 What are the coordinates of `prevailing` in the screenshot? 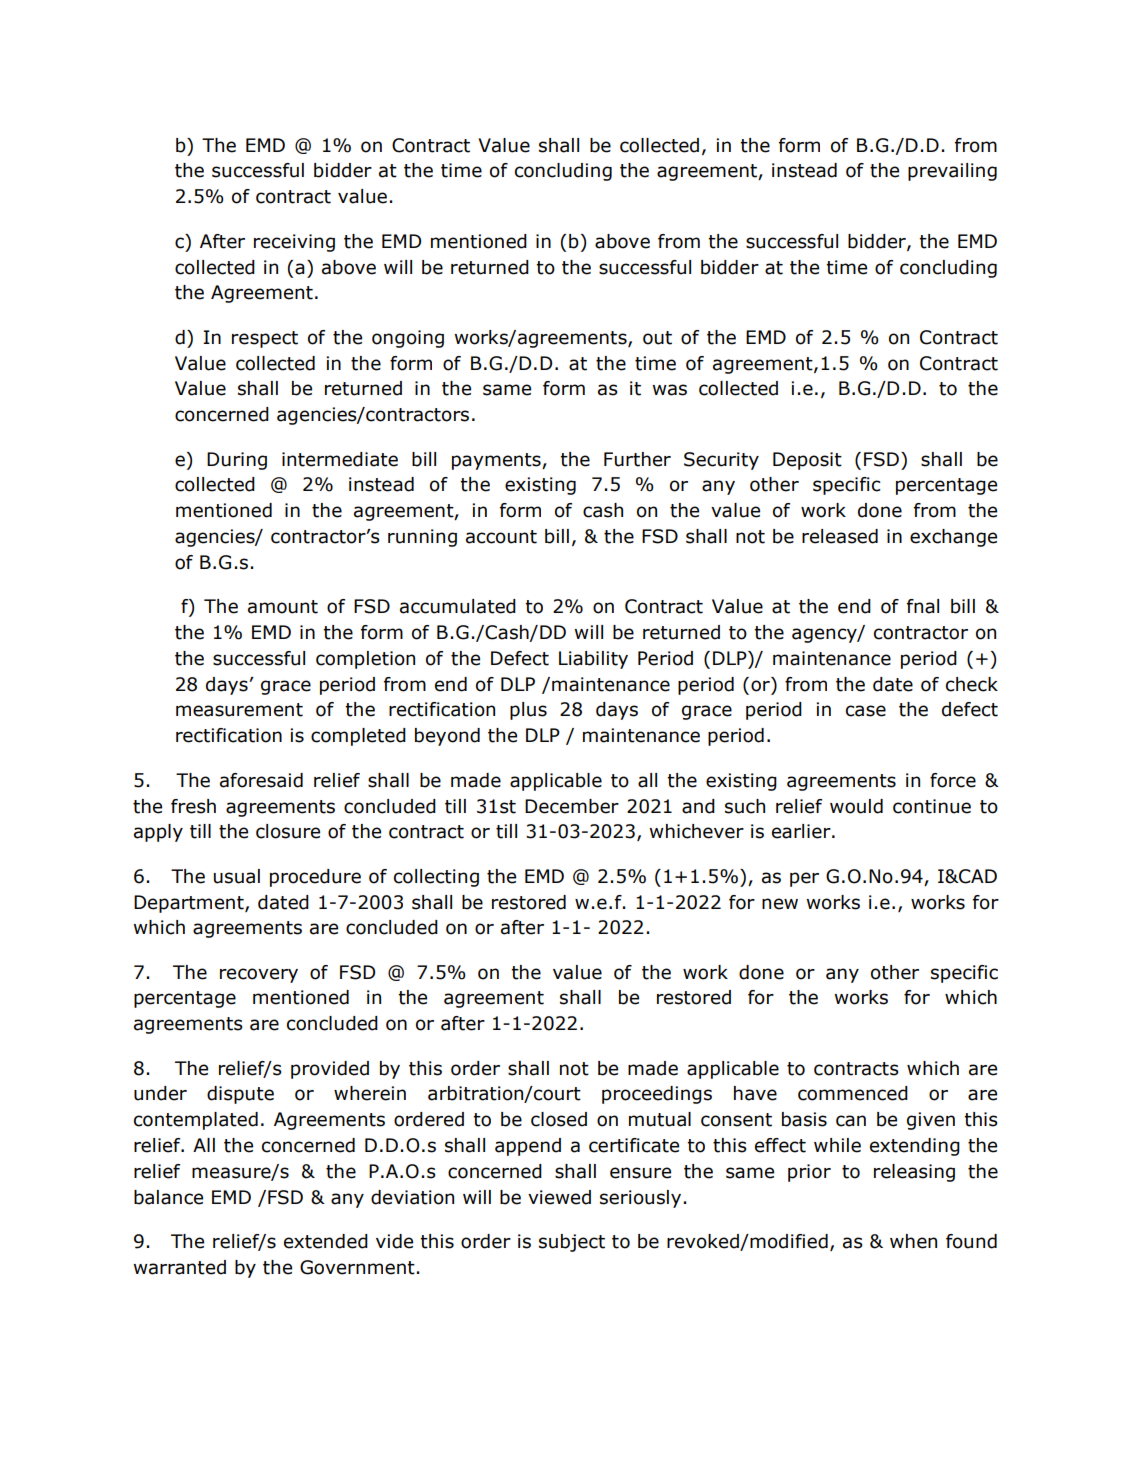 It's located at (952, 172).
